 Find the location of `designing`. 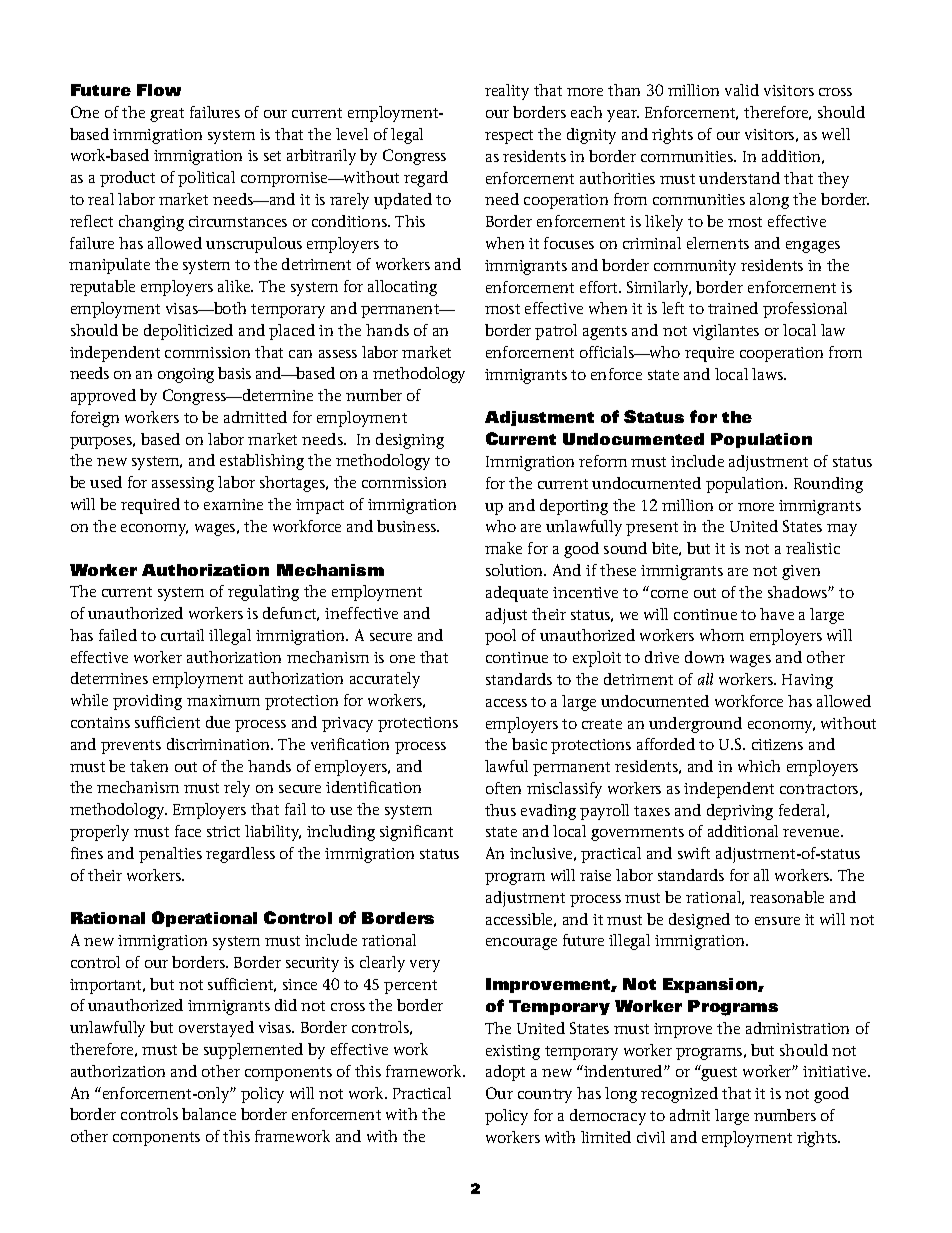

designing is located at coordinates (410, 441).
